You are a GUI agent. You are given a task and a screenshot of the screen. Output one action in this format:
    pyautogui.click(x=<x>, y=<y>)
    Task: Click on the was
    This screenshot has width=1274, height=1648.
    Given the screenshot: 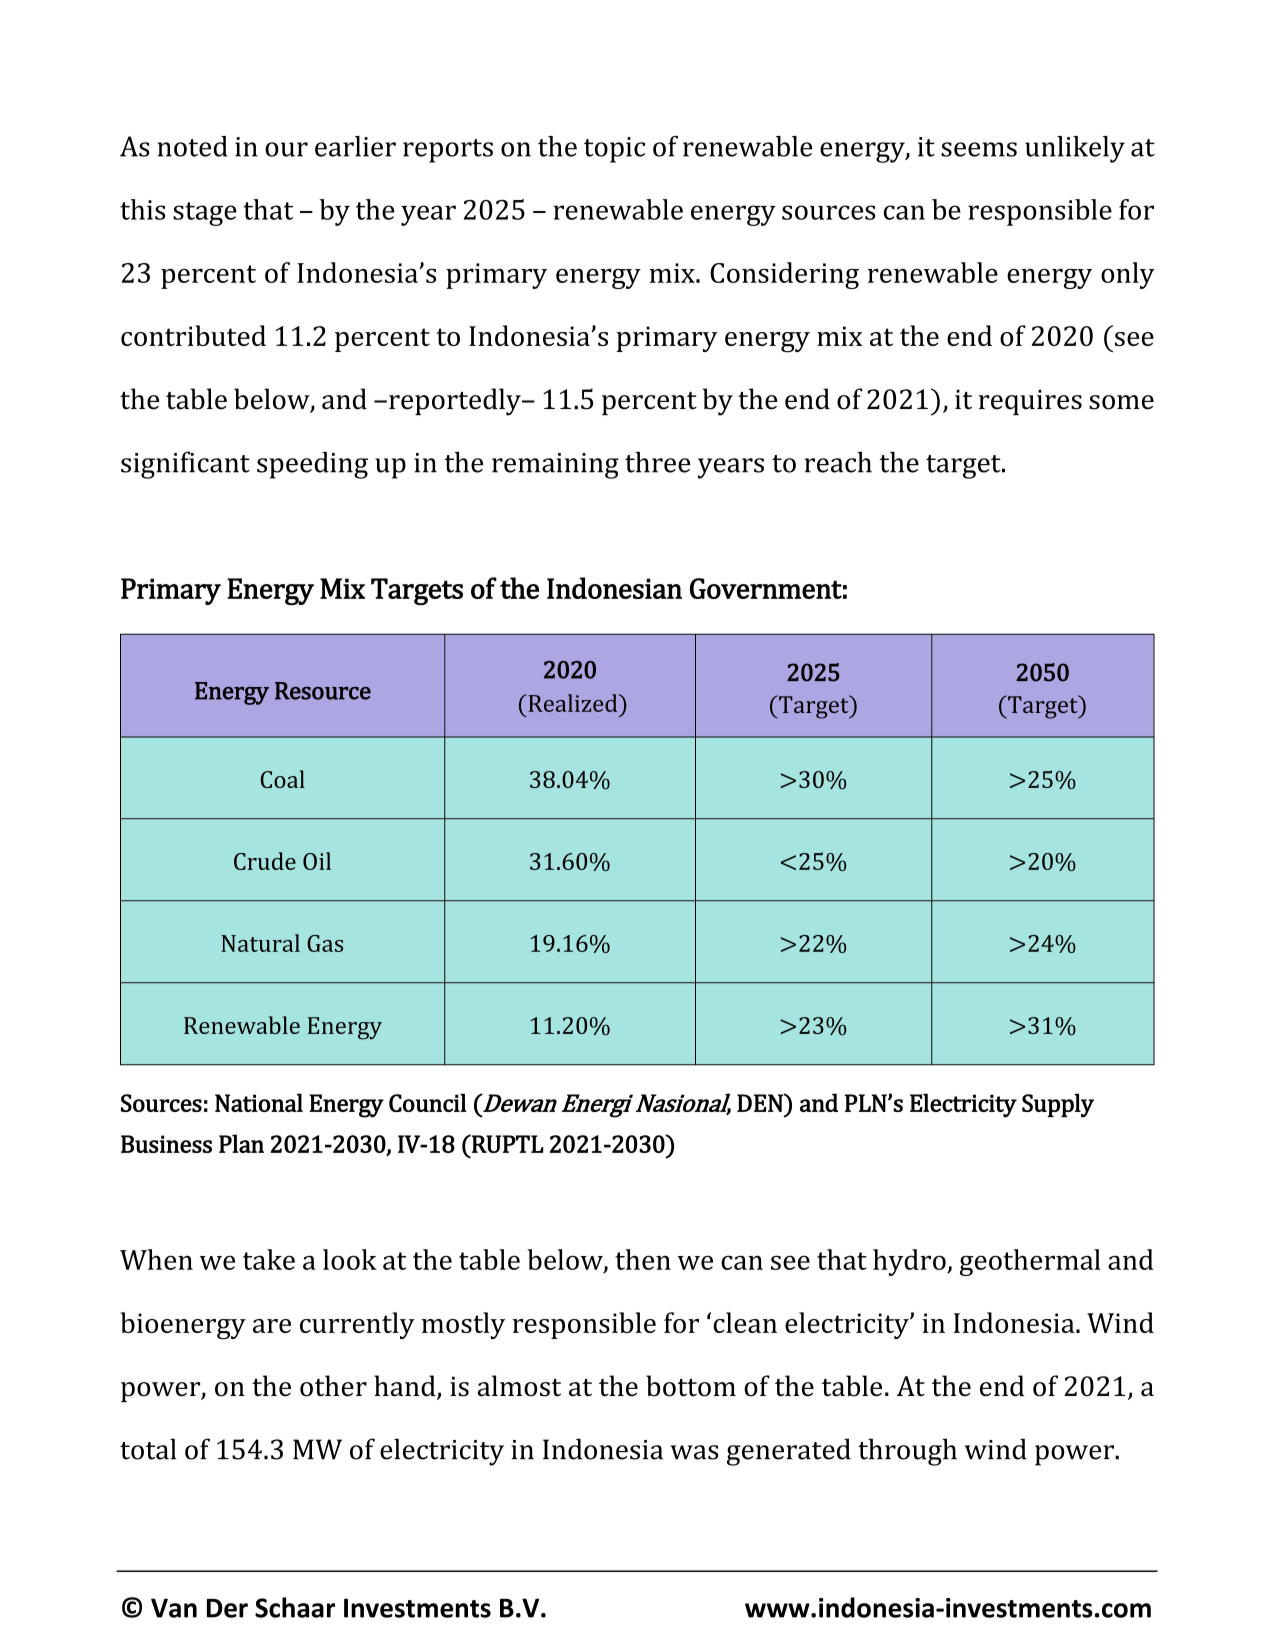 What is the action you would take?
    pyautogui.click(x=694, y=1452)
